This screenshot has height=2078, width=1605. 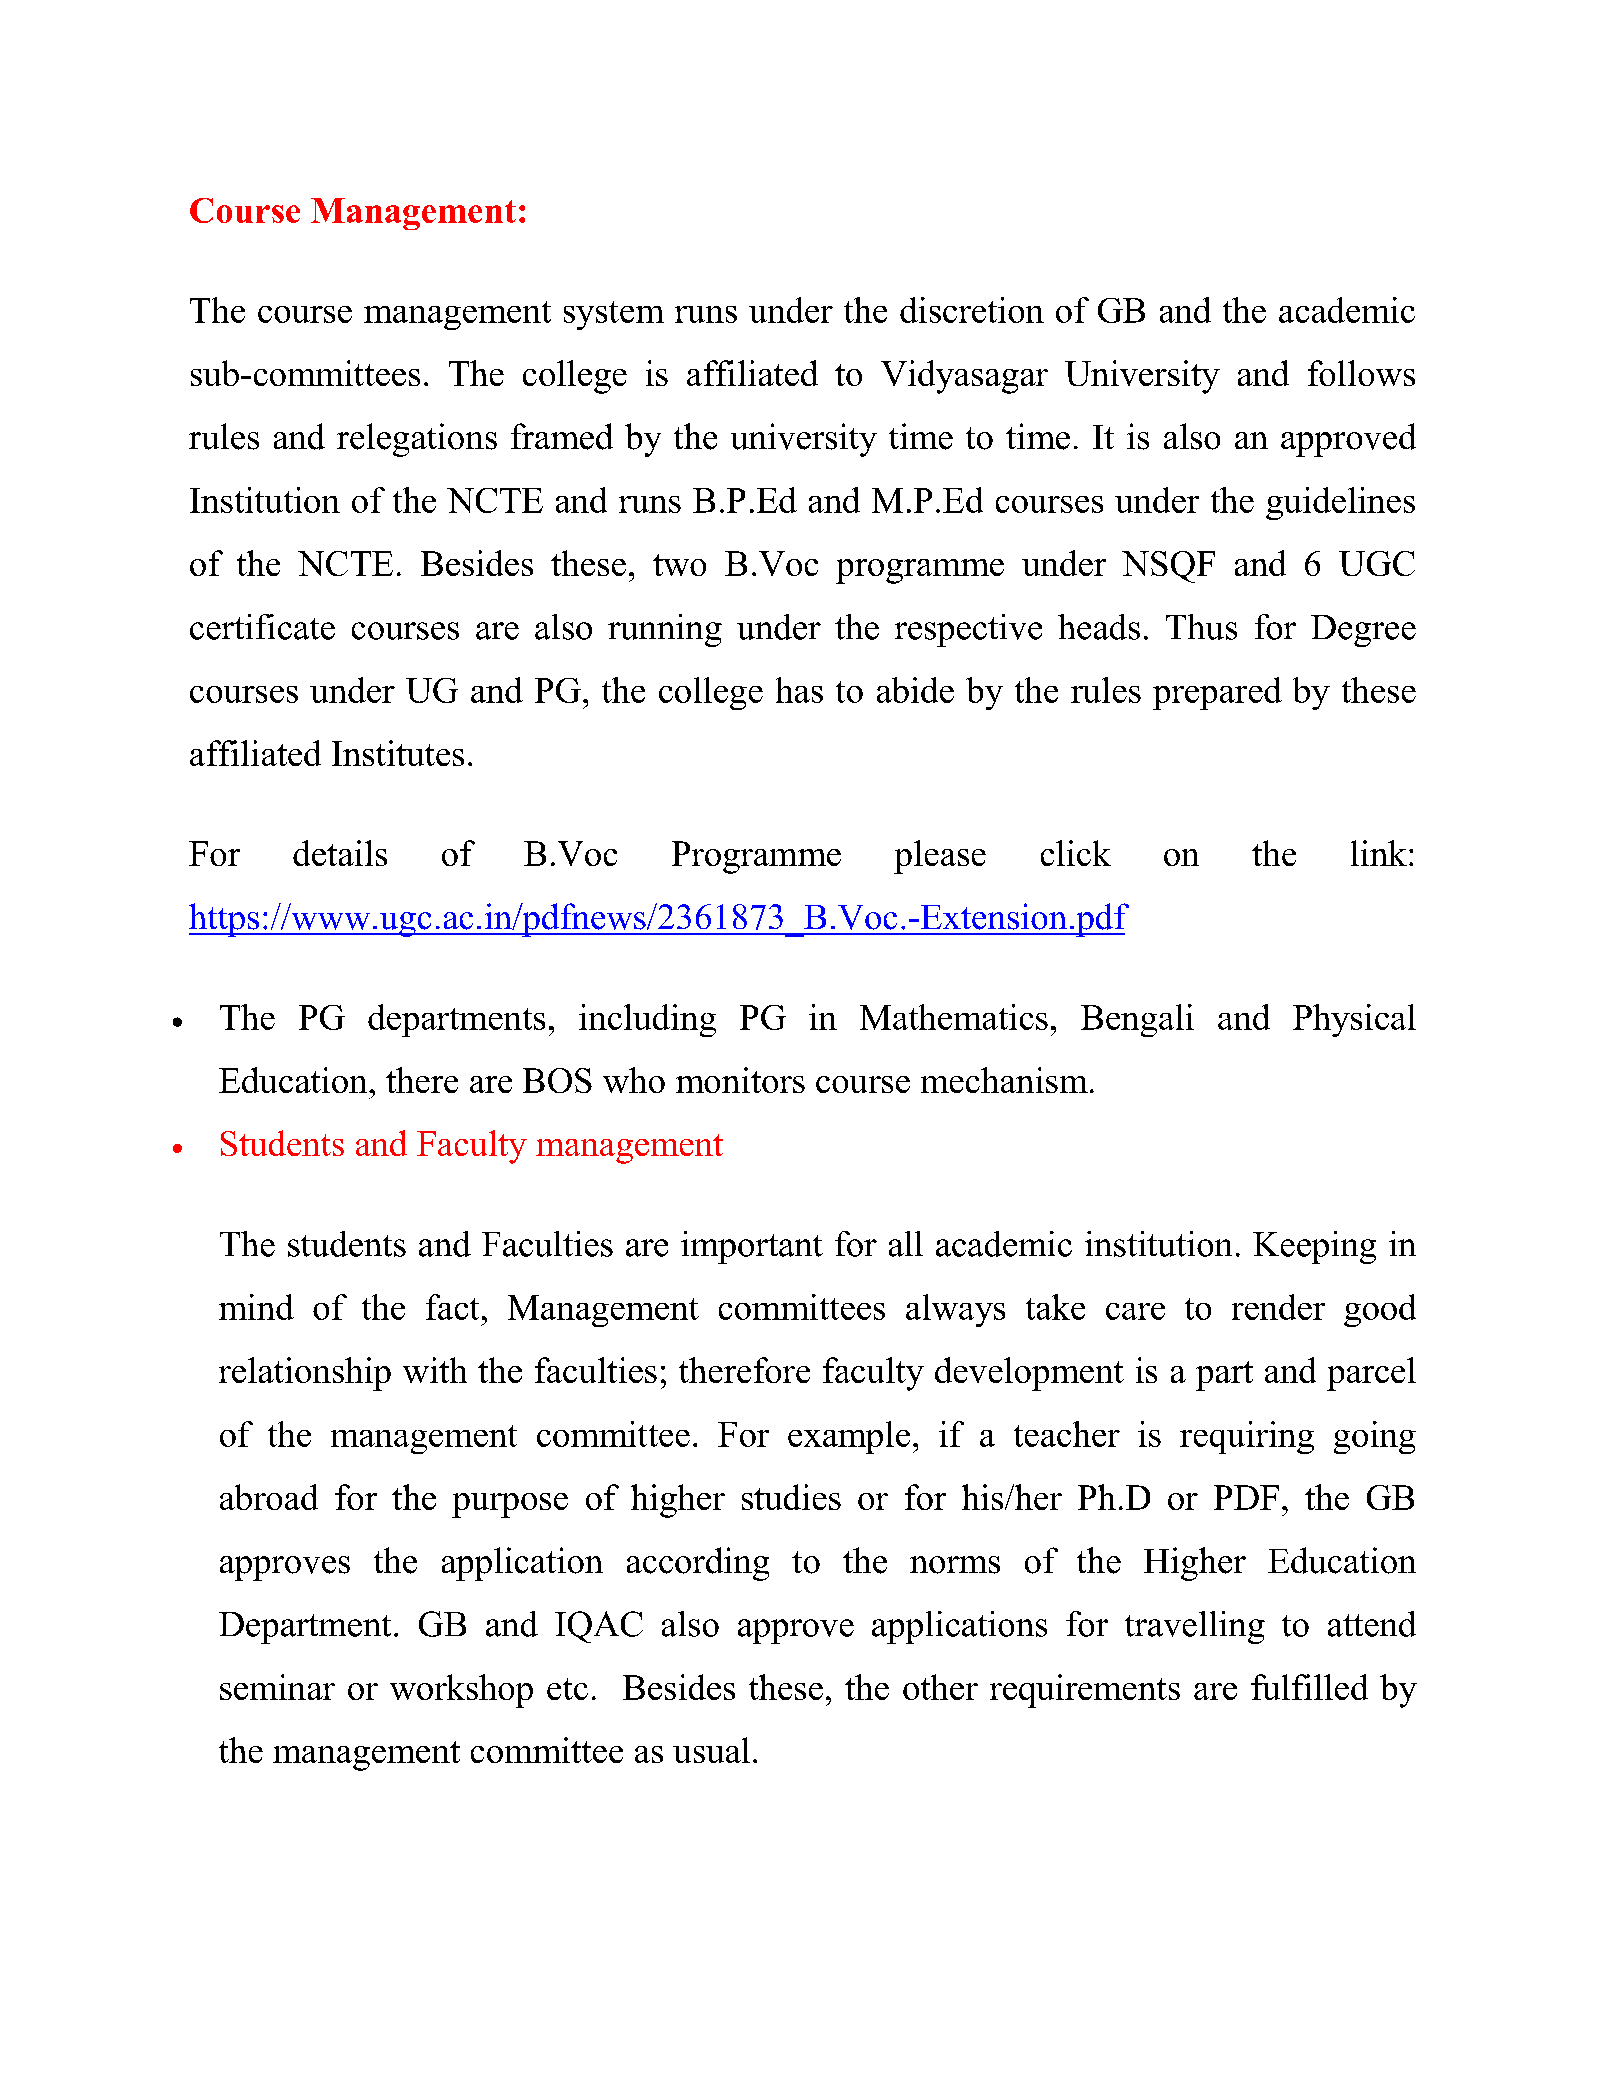 What do you see at coordinates (1278, 1307) in the screenshot?
I see `render` at bounding box center [1278, 1307].
